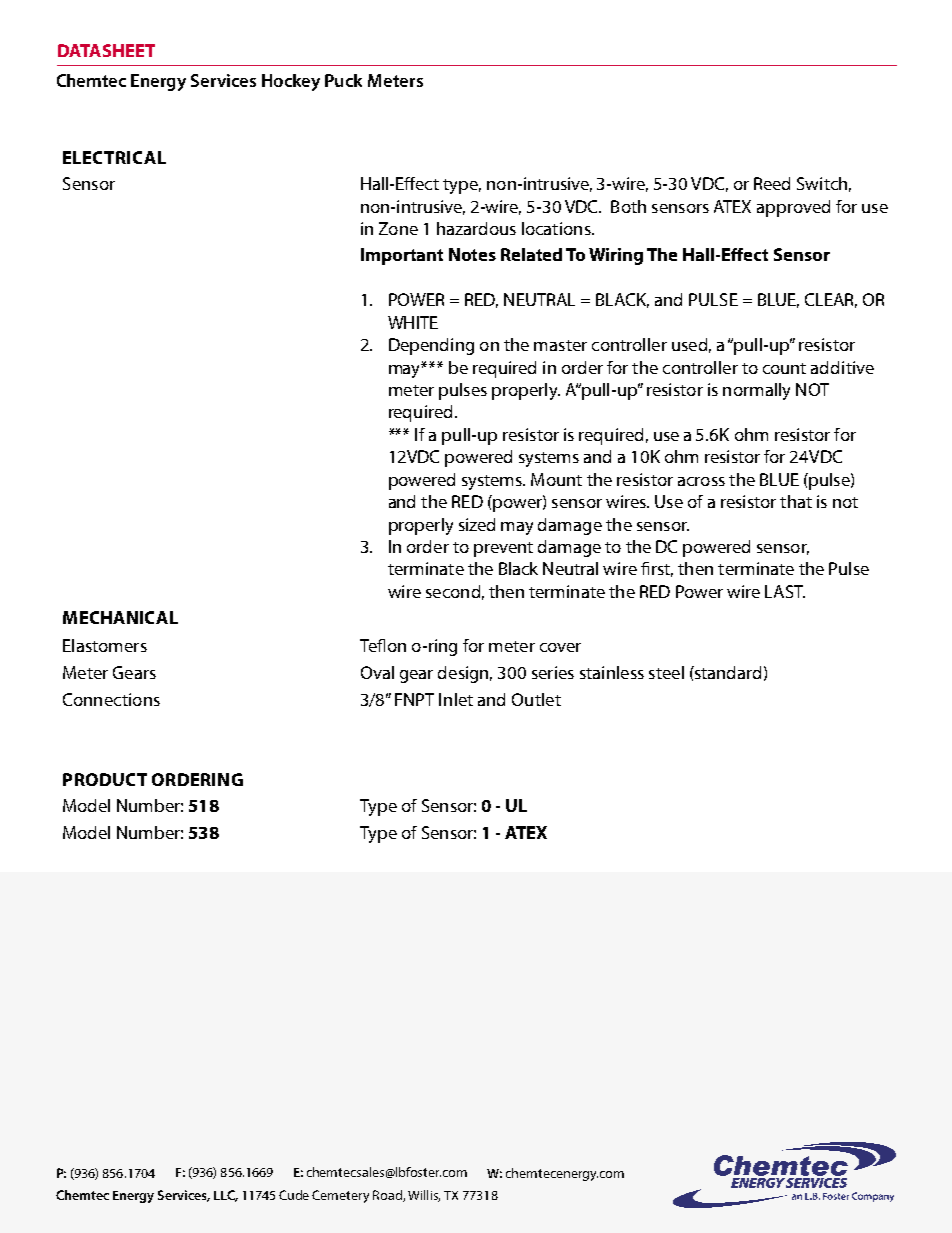 This image has height=1233, width=952. Describe the element at coordinates (106, 50) in the image. I see `DATASHEET` at that location.
